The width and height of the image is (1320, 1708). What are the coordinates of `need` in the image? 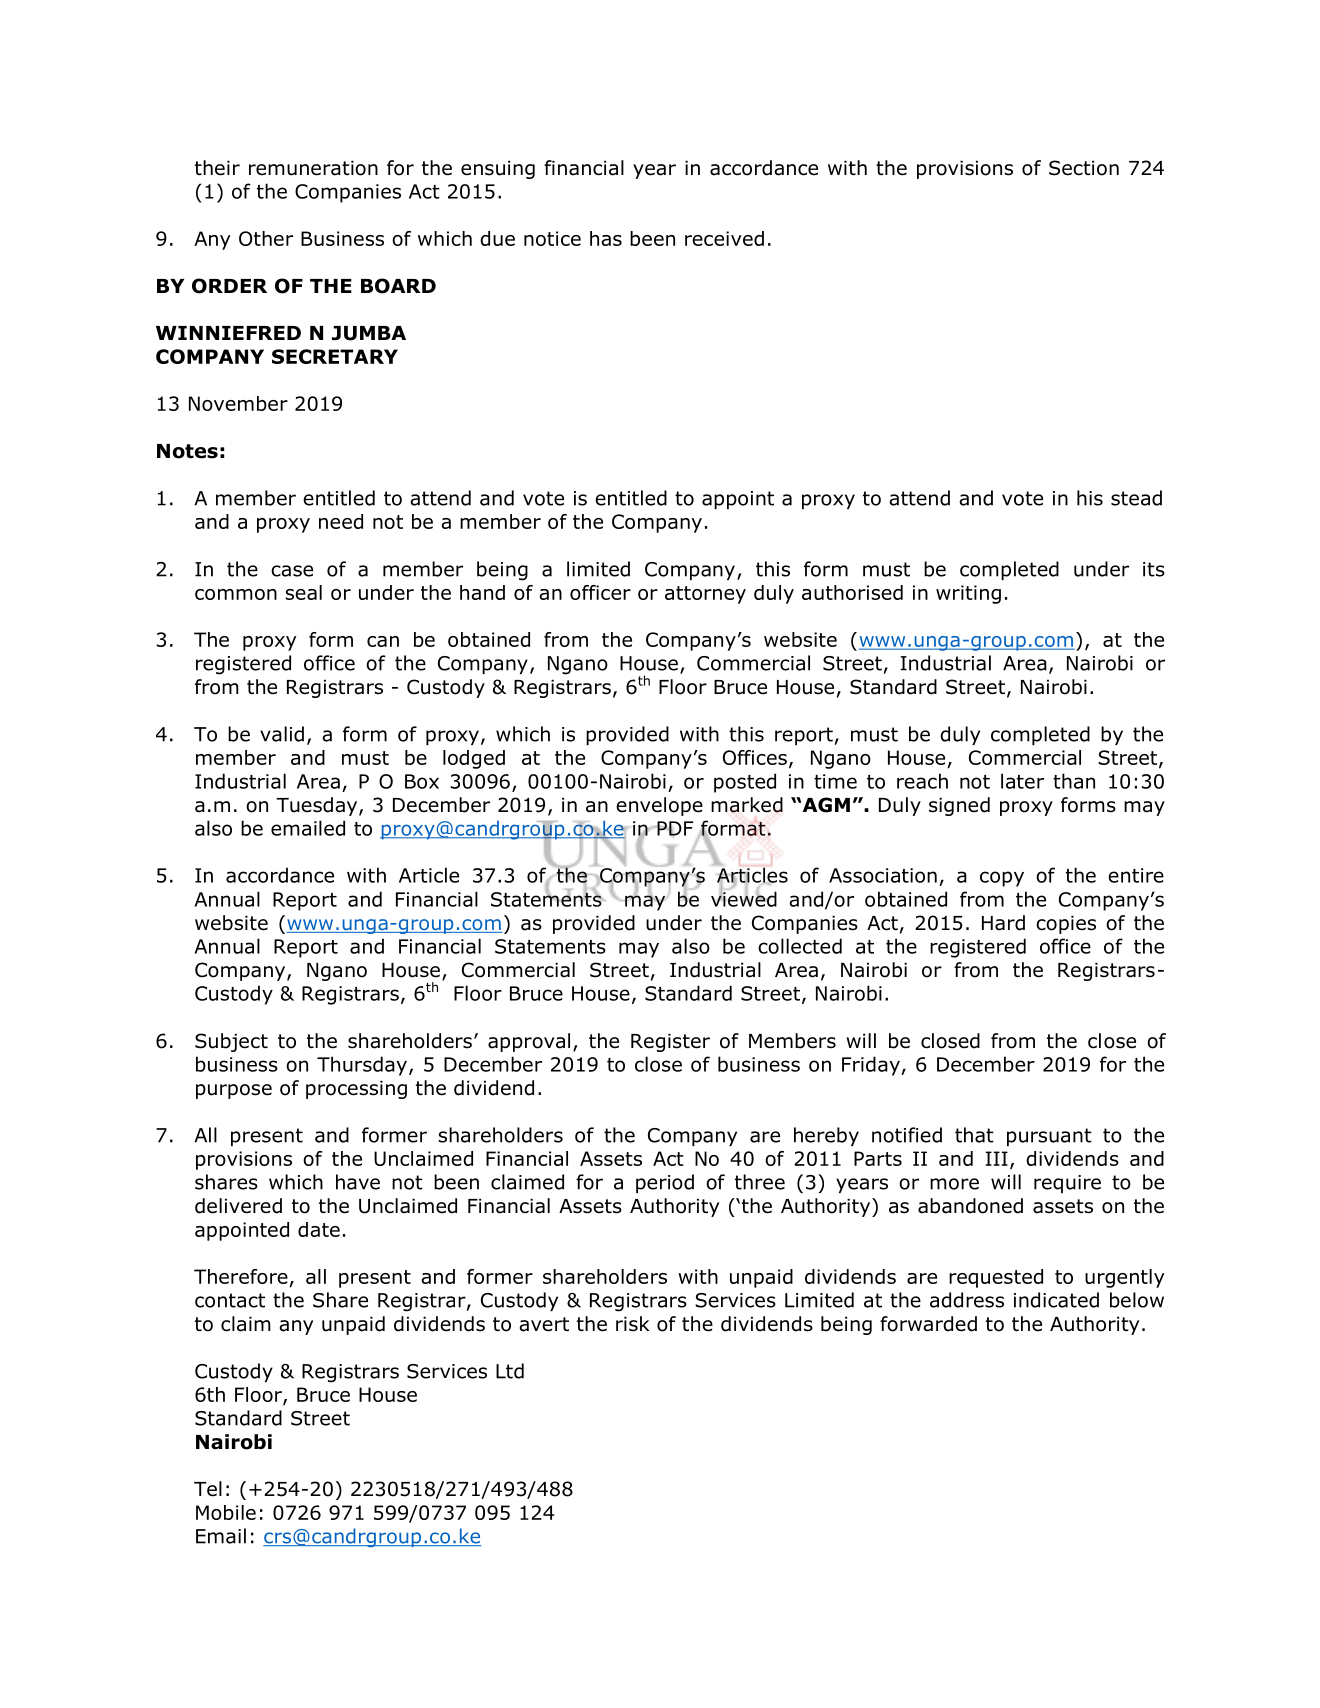 It's located at (341, 521).
